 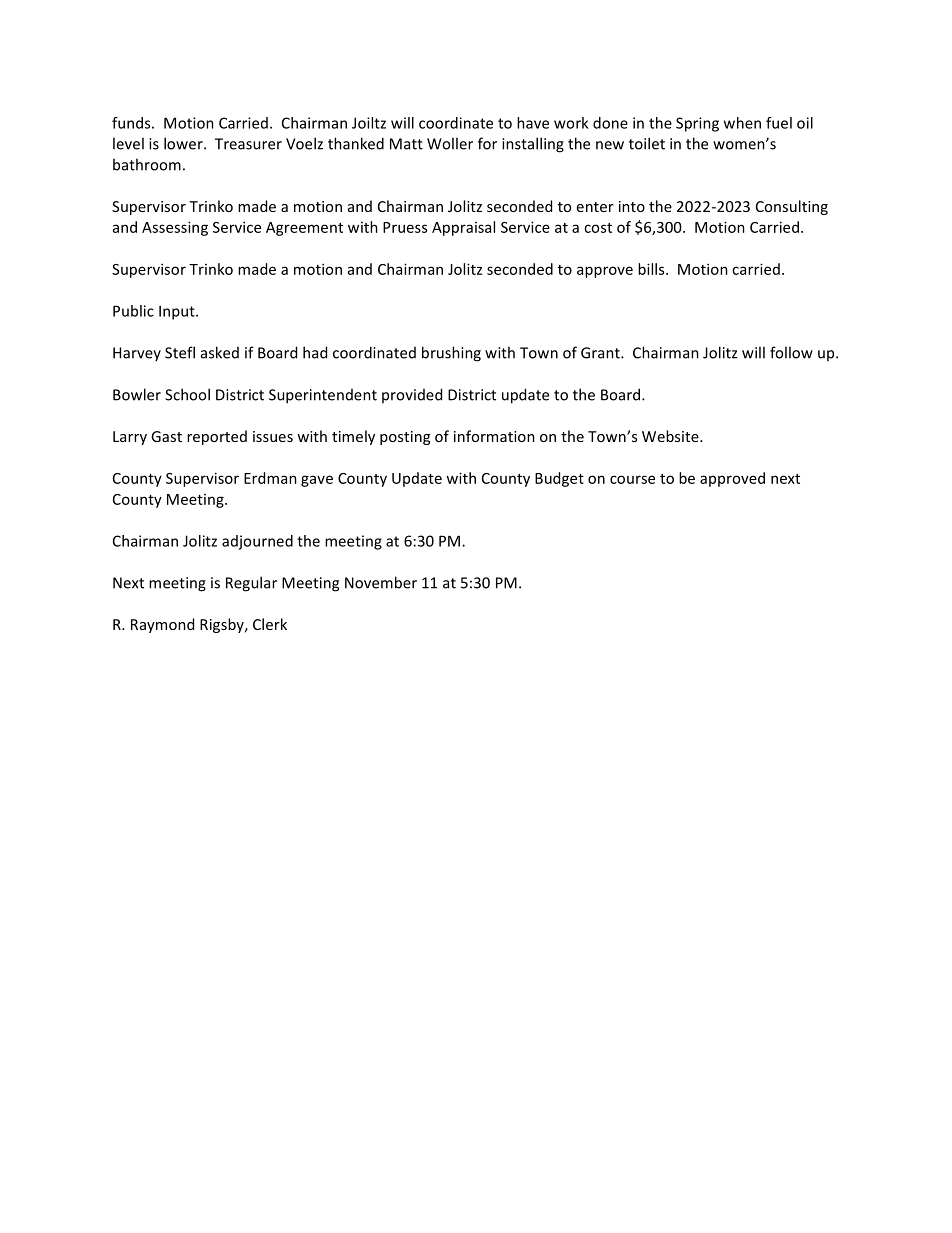 What do you see at coordinates (406, 144) in the document?
I see `Matt` at bounding box center [406, 144].
